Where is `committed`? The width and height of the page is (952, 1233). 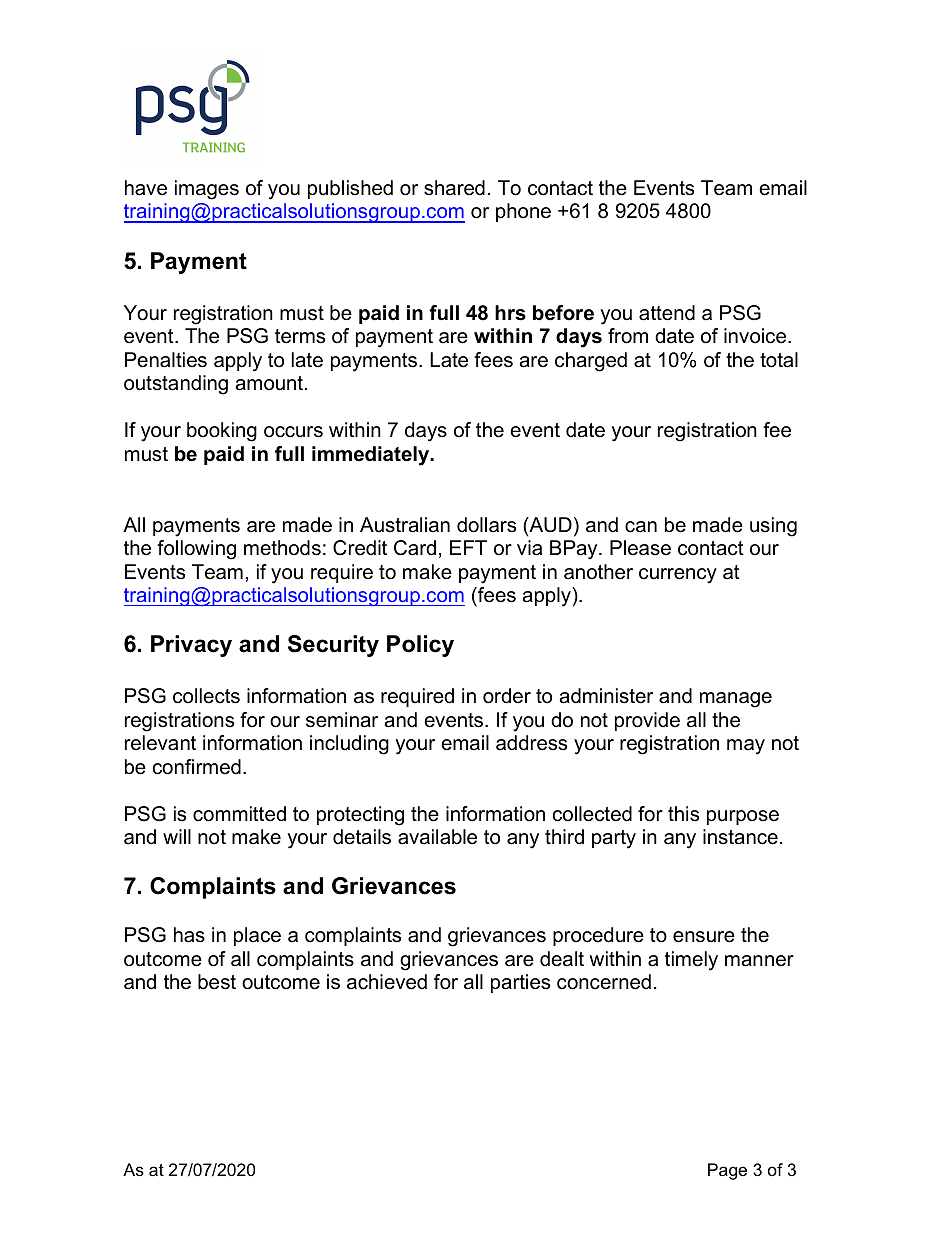
committed is located at coordinates (239, 814).
